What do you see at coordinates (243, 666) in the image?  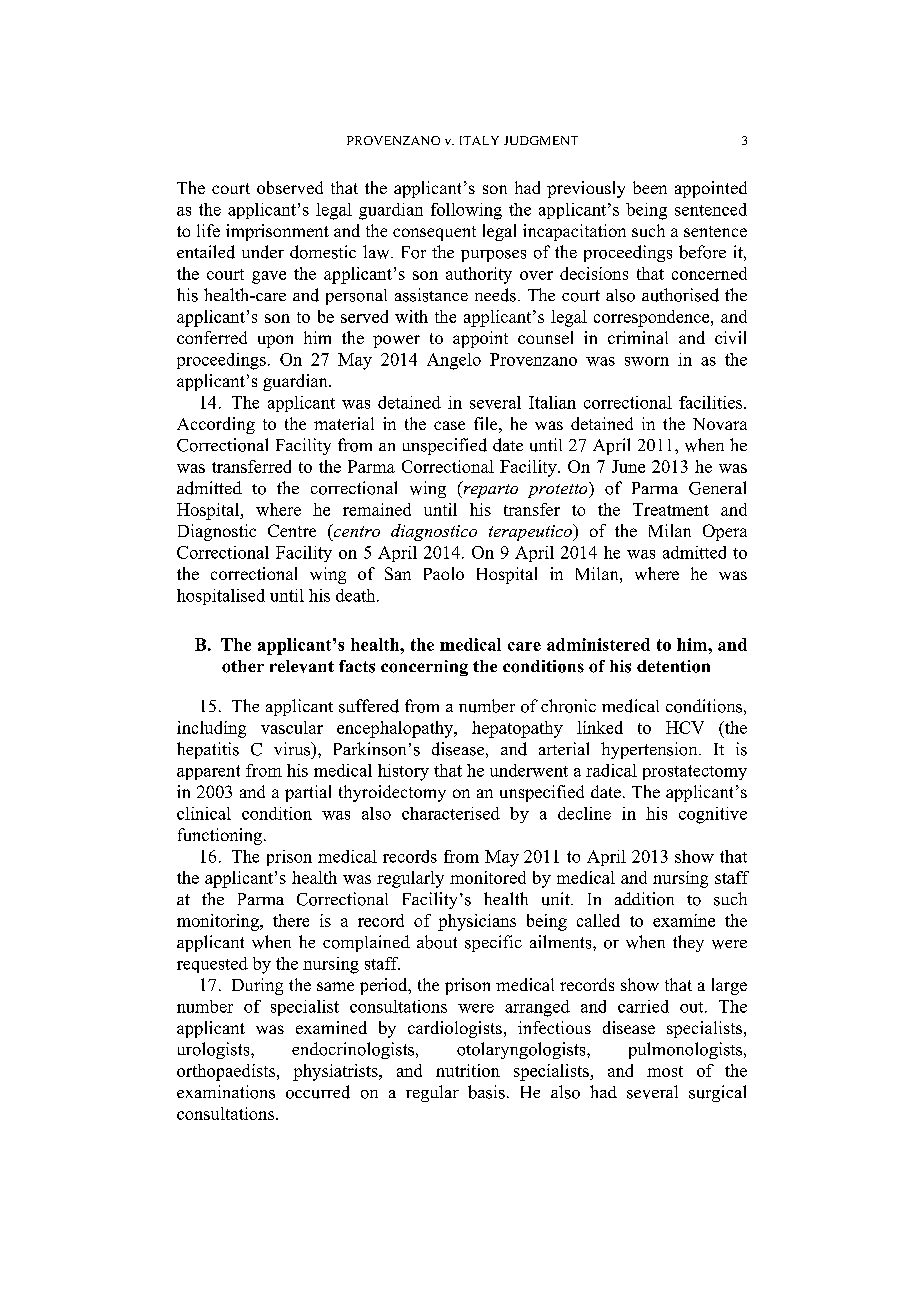 I see `other` at bounding box center [243, 666].
